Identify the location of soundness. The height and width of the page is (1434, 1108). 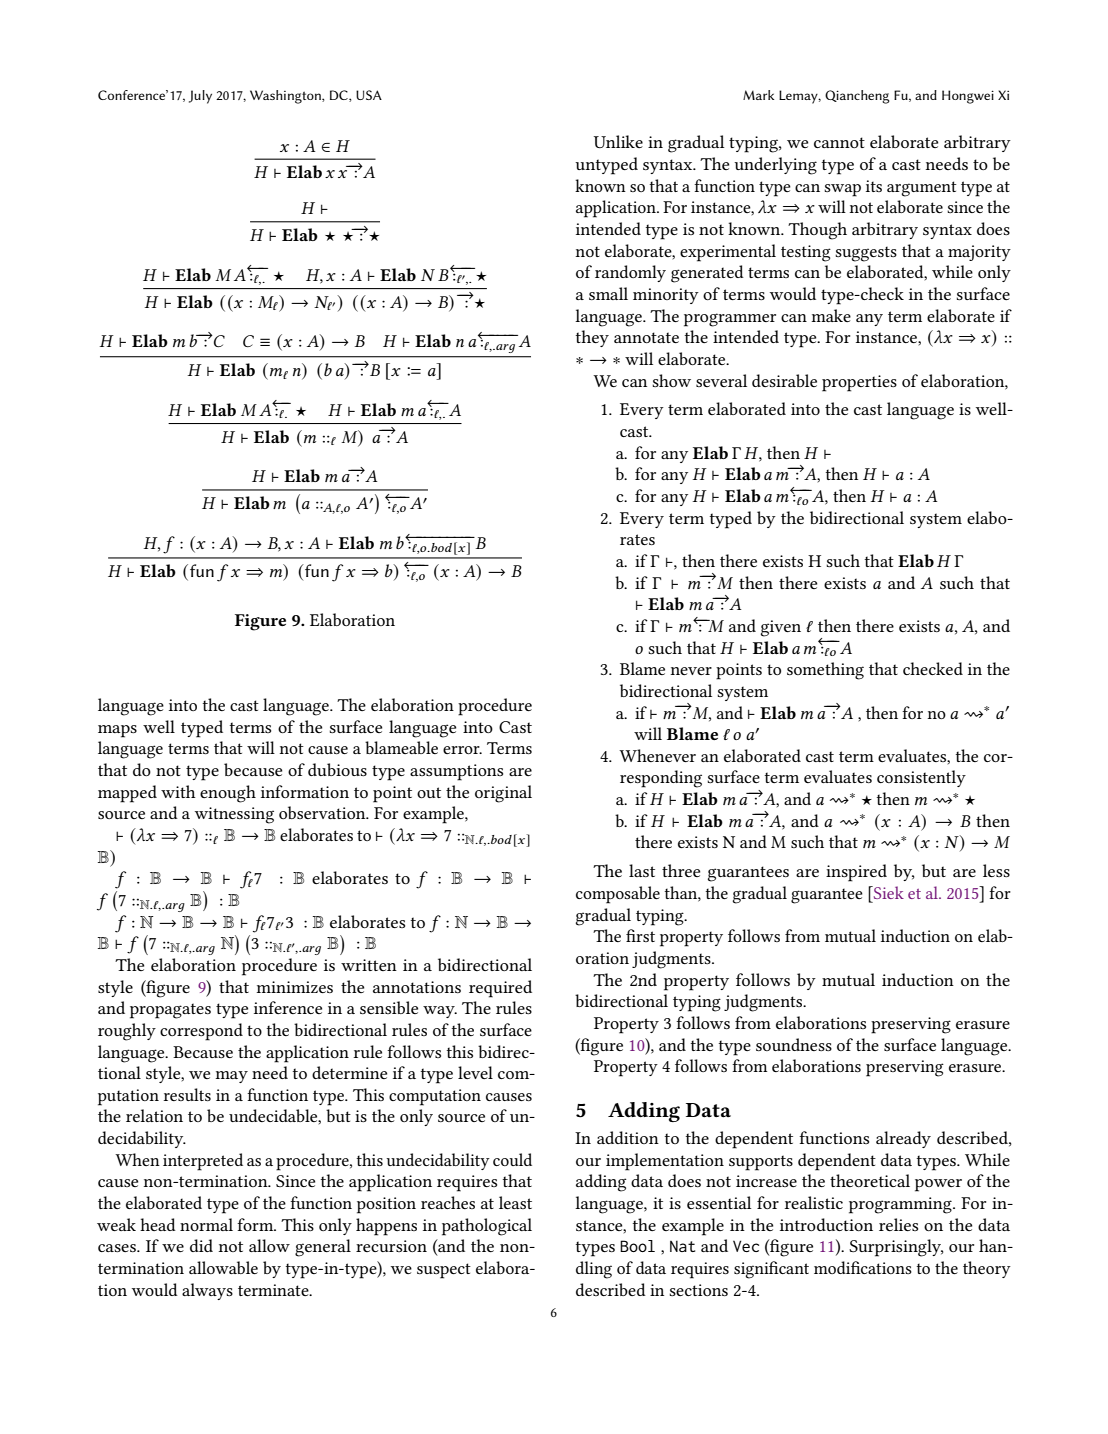
(794, 1044).
